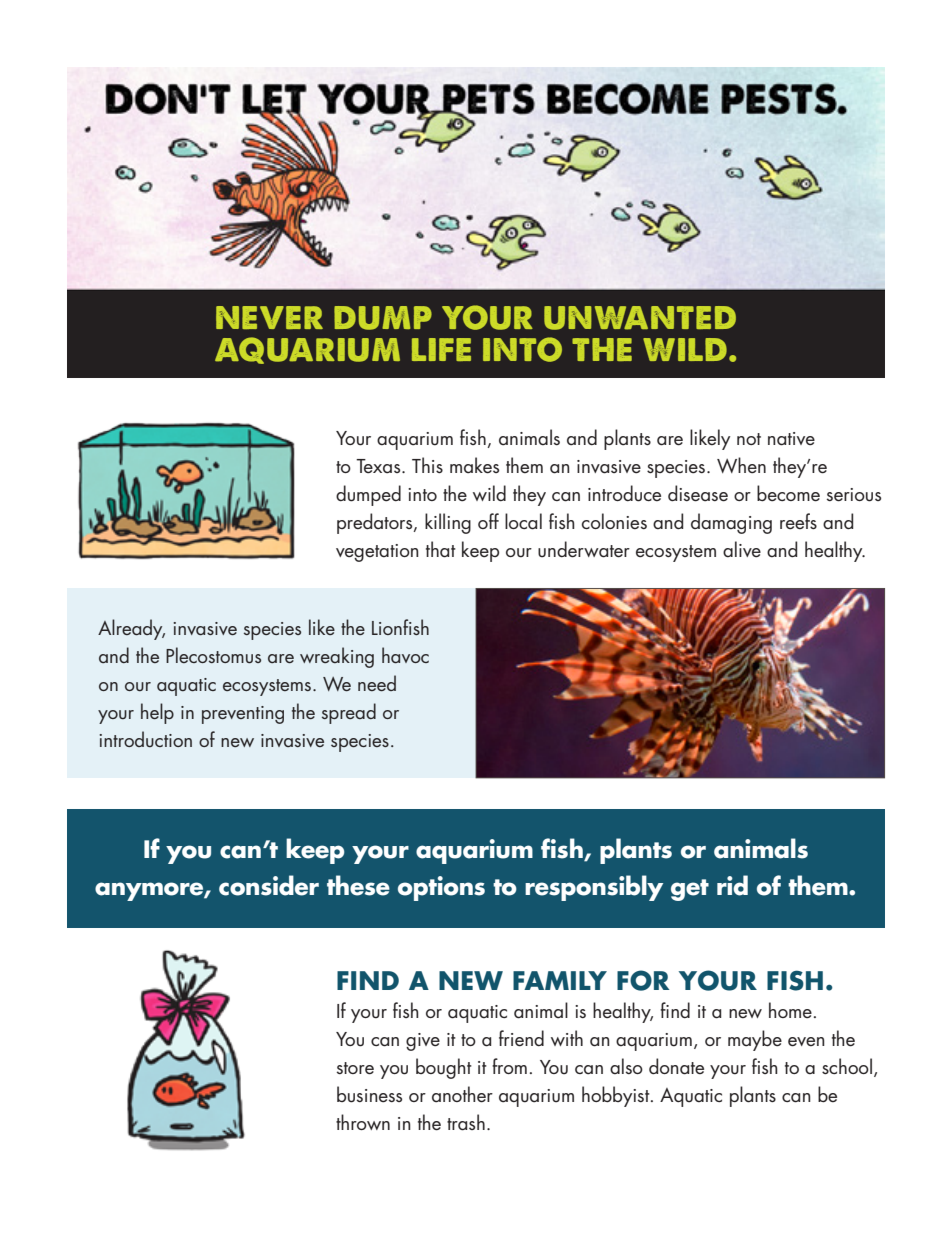 This screenshot has width=952, height=1233. I want to click on UNWANTED, so click(640, 318).
